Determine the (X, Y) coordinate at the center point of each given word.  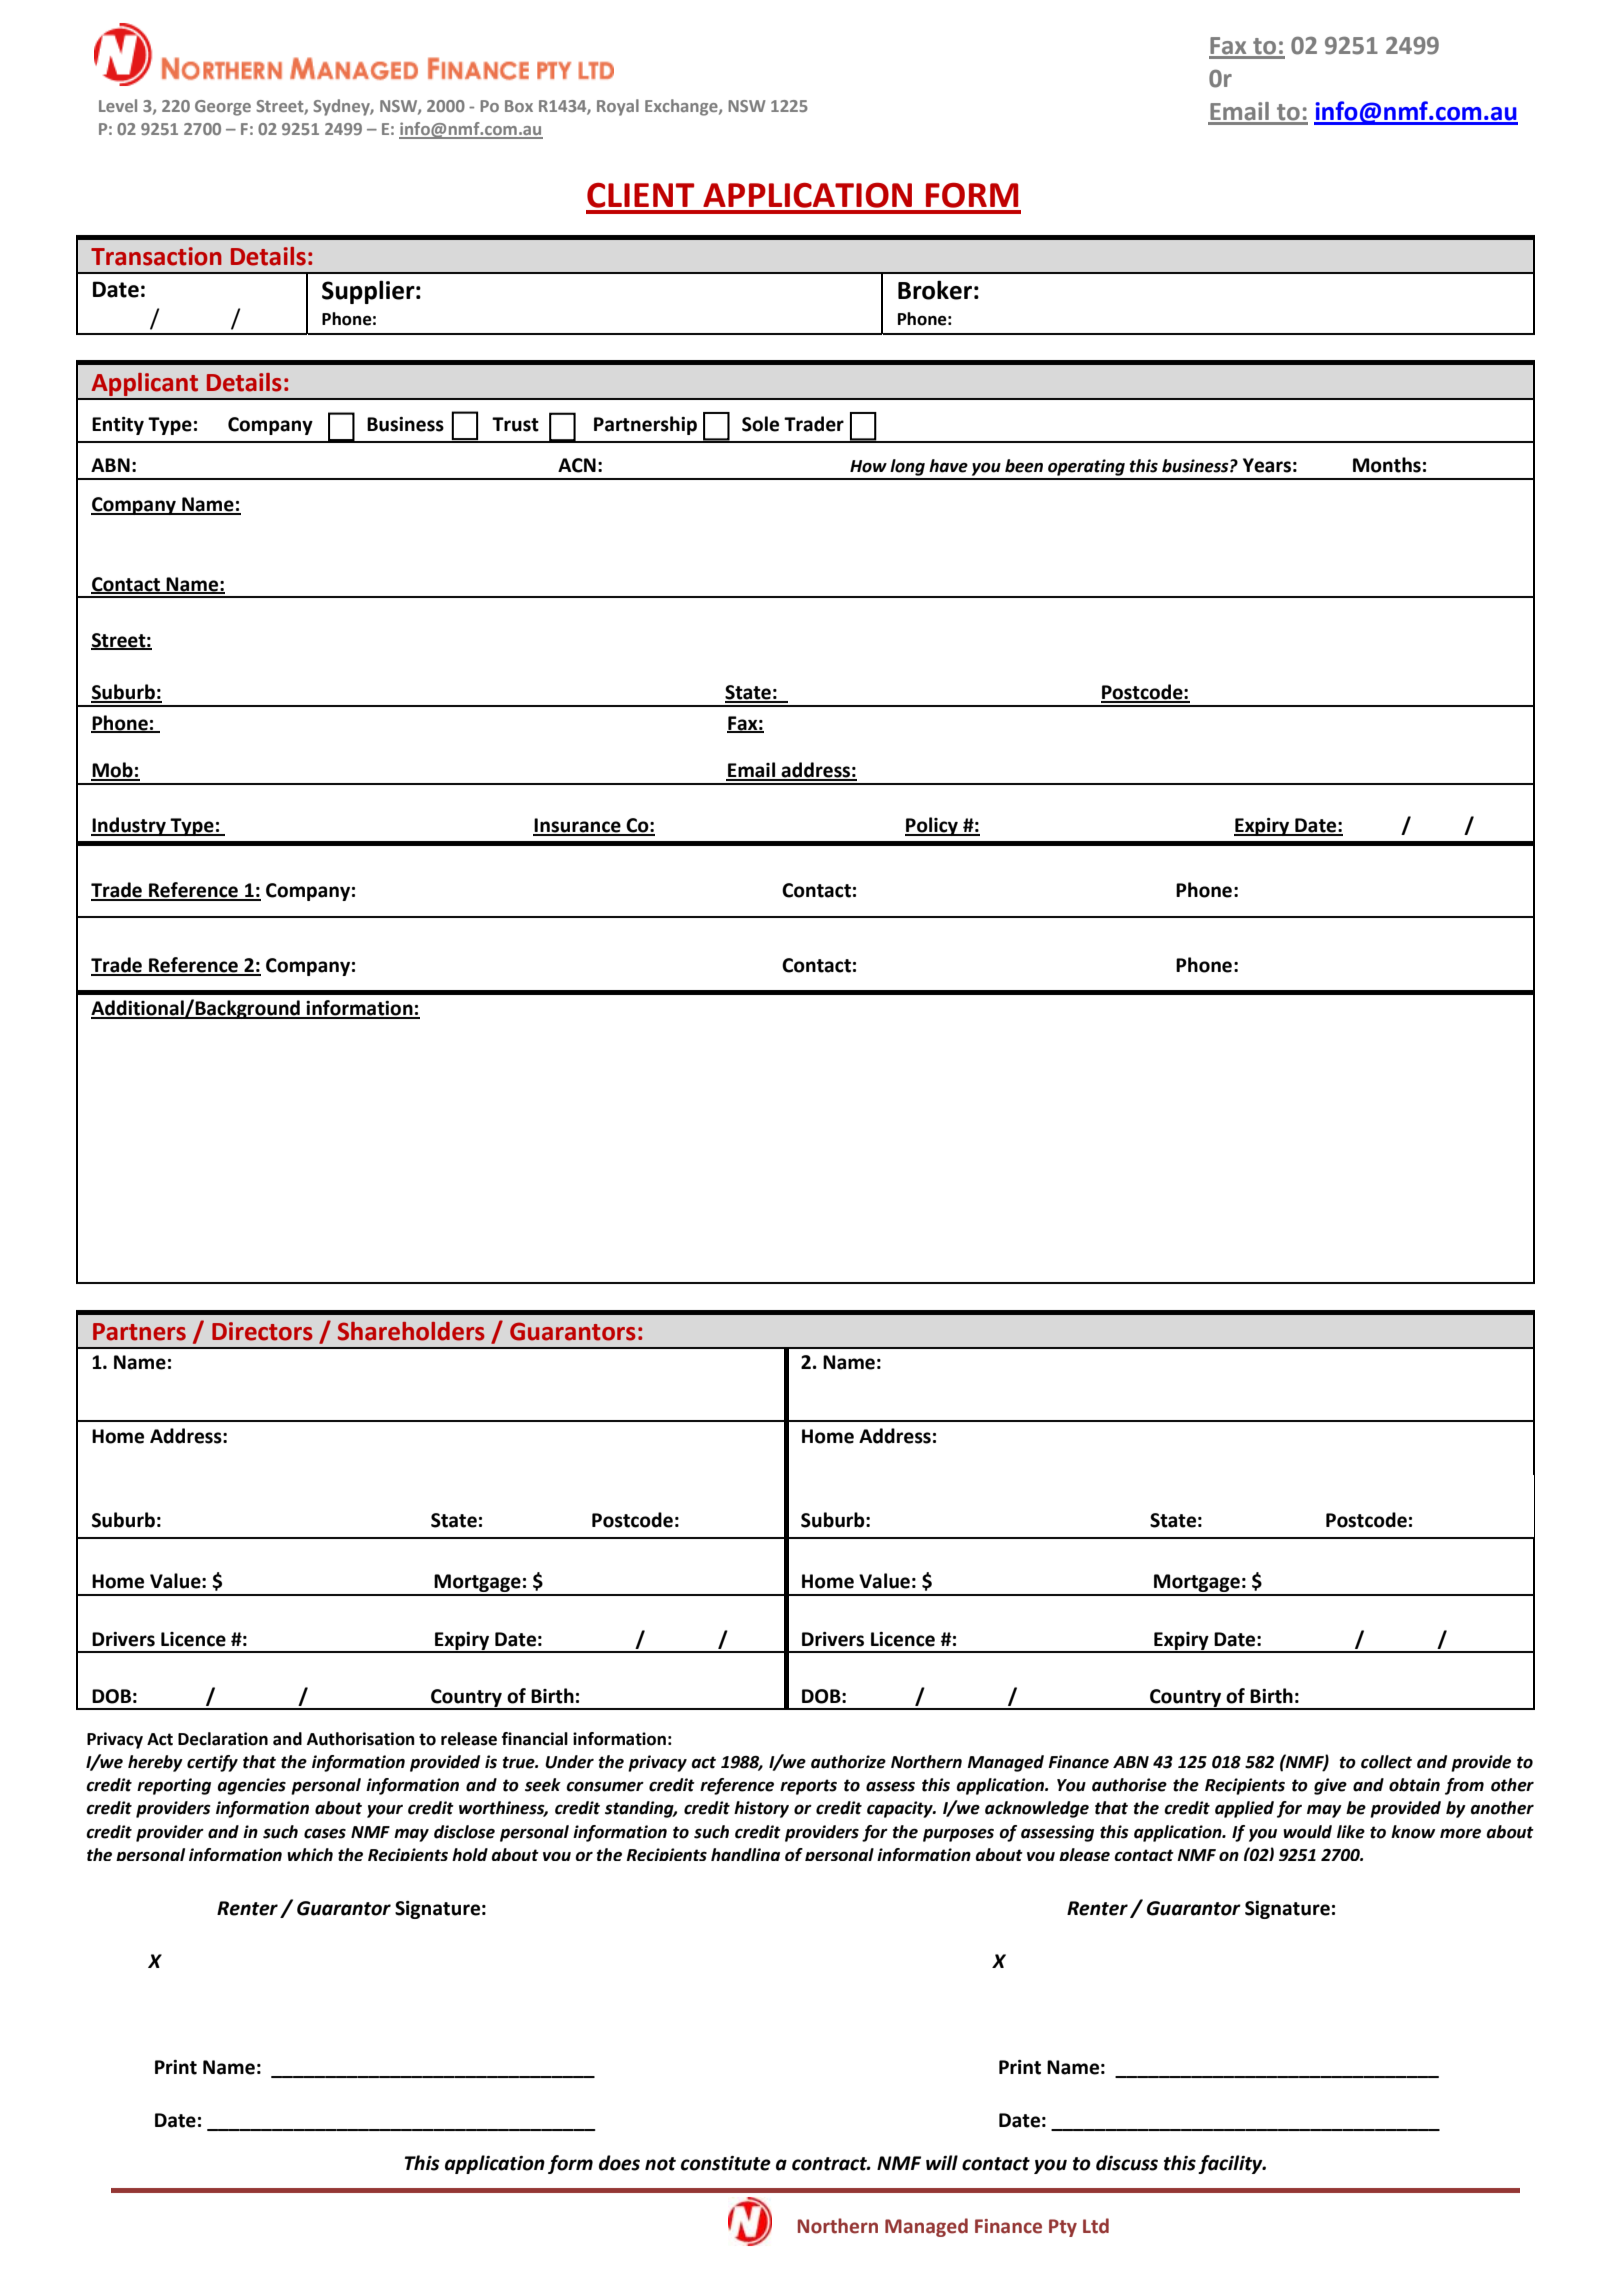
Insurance (578, 826)
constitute (726, 2163)
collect (1386, 1762)
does (619, 2163)
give (1330, 1786)
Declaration (223, 1739)
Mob (113, 771)
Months (1387, 465)
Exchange (682, 107)
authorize (848, 1762)
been (1024, 466)
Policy (932, 826)
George (223, 108)
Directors (262, 1331)
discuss (1127, 2163)
